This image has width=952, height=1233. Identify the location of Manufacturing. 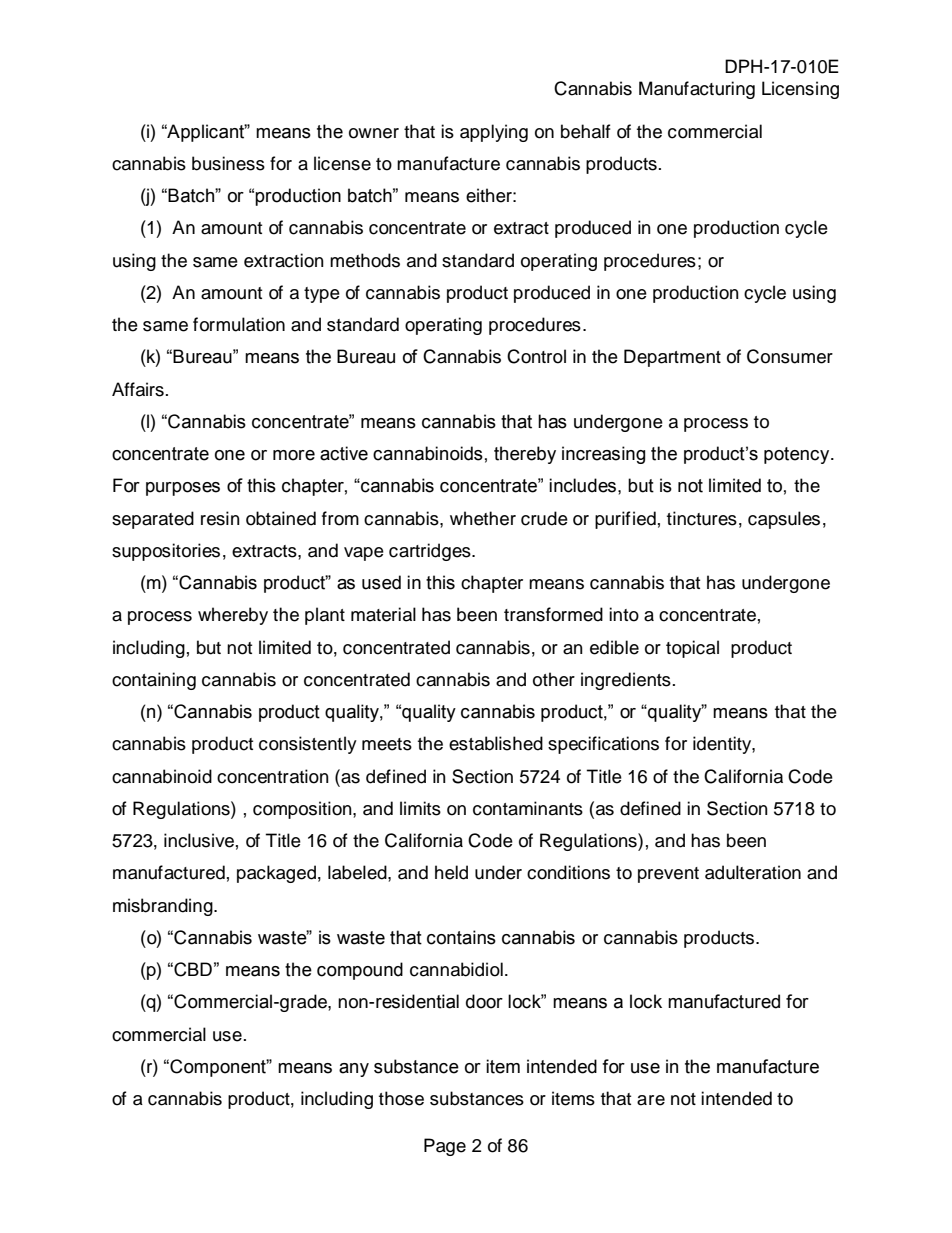
(697, 90).
